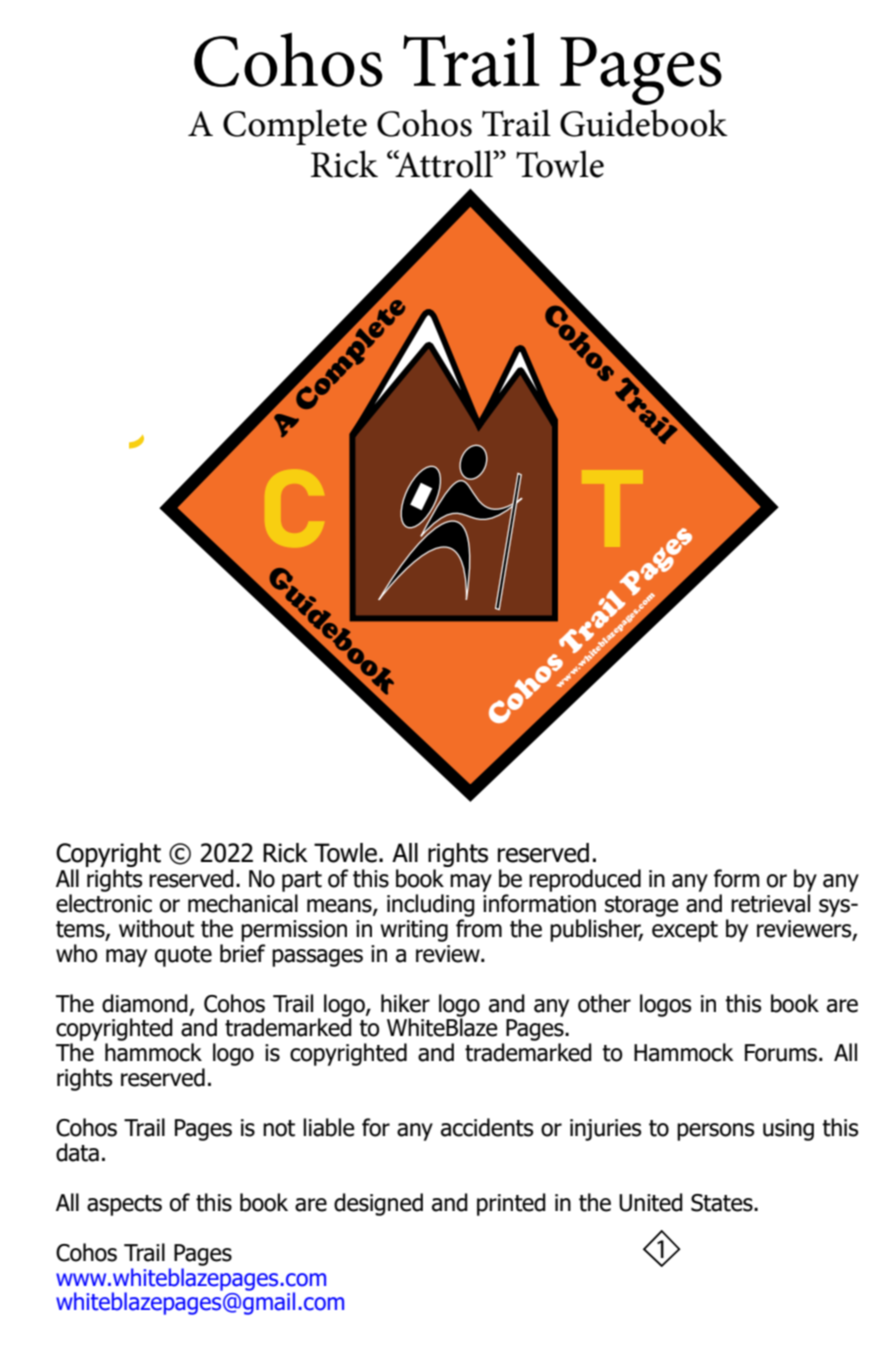 The height and width of the screenshot is (1345, 896). Describe the element at coordinates (715, 1132) in the screenshot. I see `persons` at that location.
